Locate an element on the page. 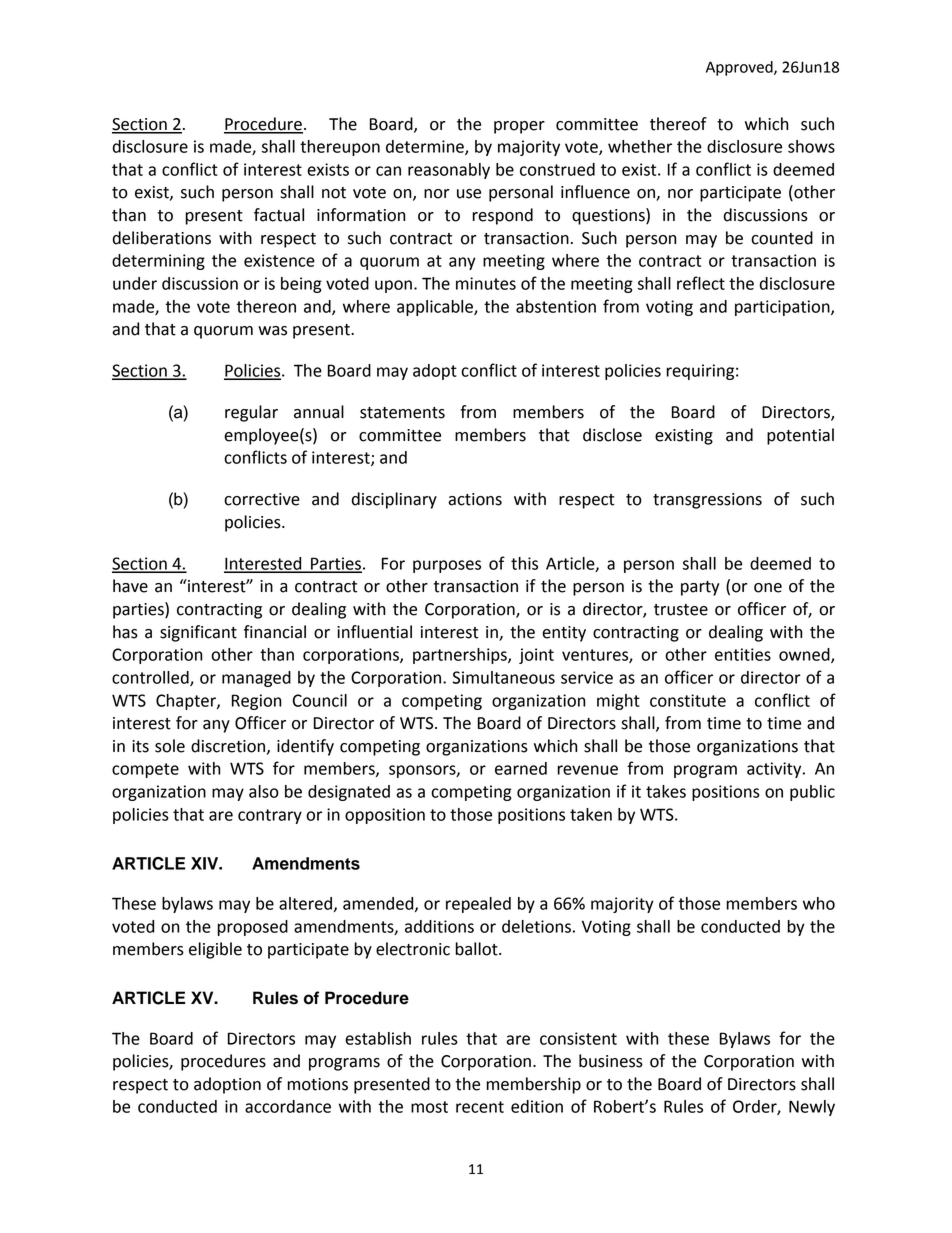  recent is located at coordinates (480, 1107).
